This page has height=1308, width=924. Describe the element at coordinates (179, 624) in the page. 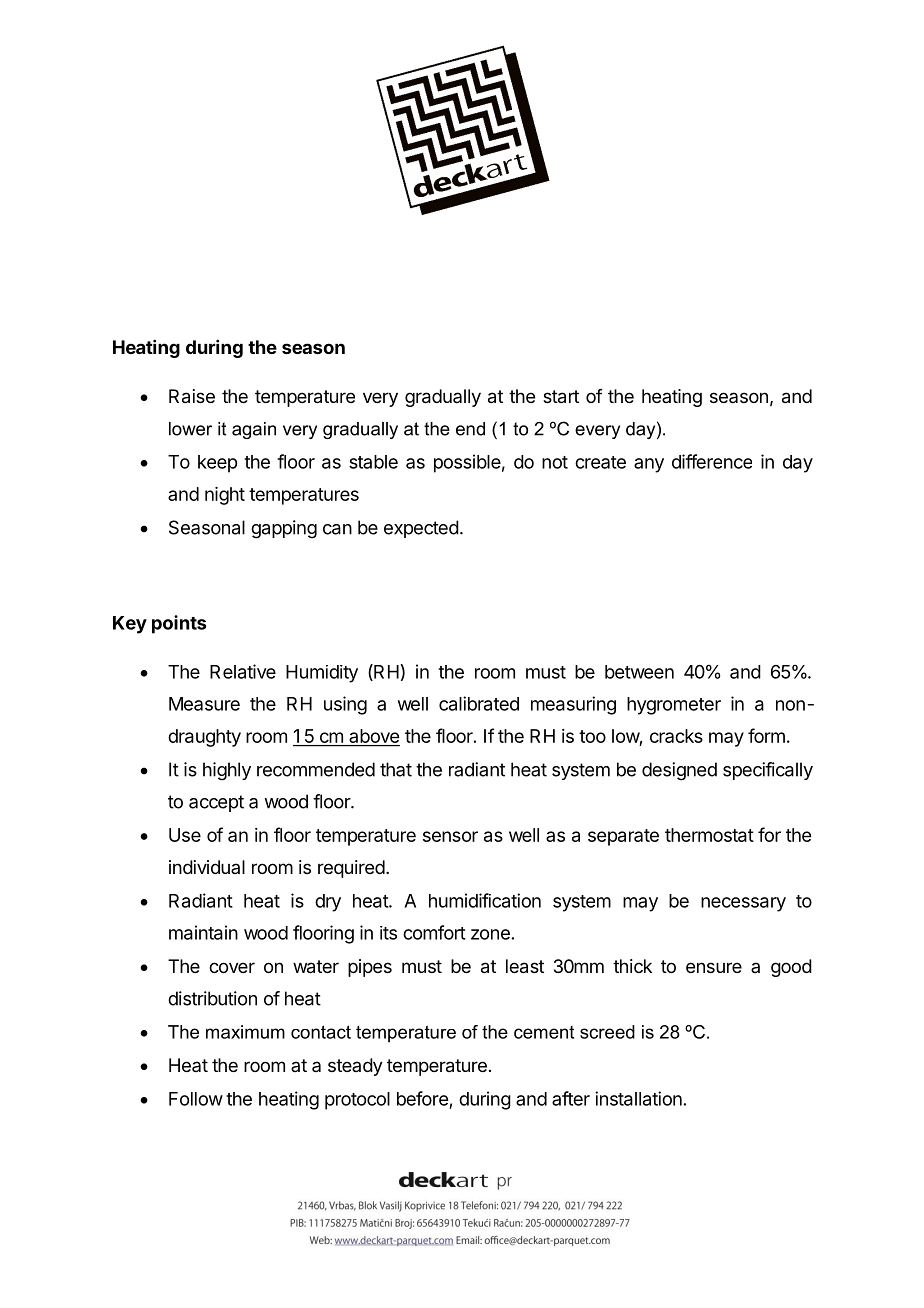

I see `points` at that location.
